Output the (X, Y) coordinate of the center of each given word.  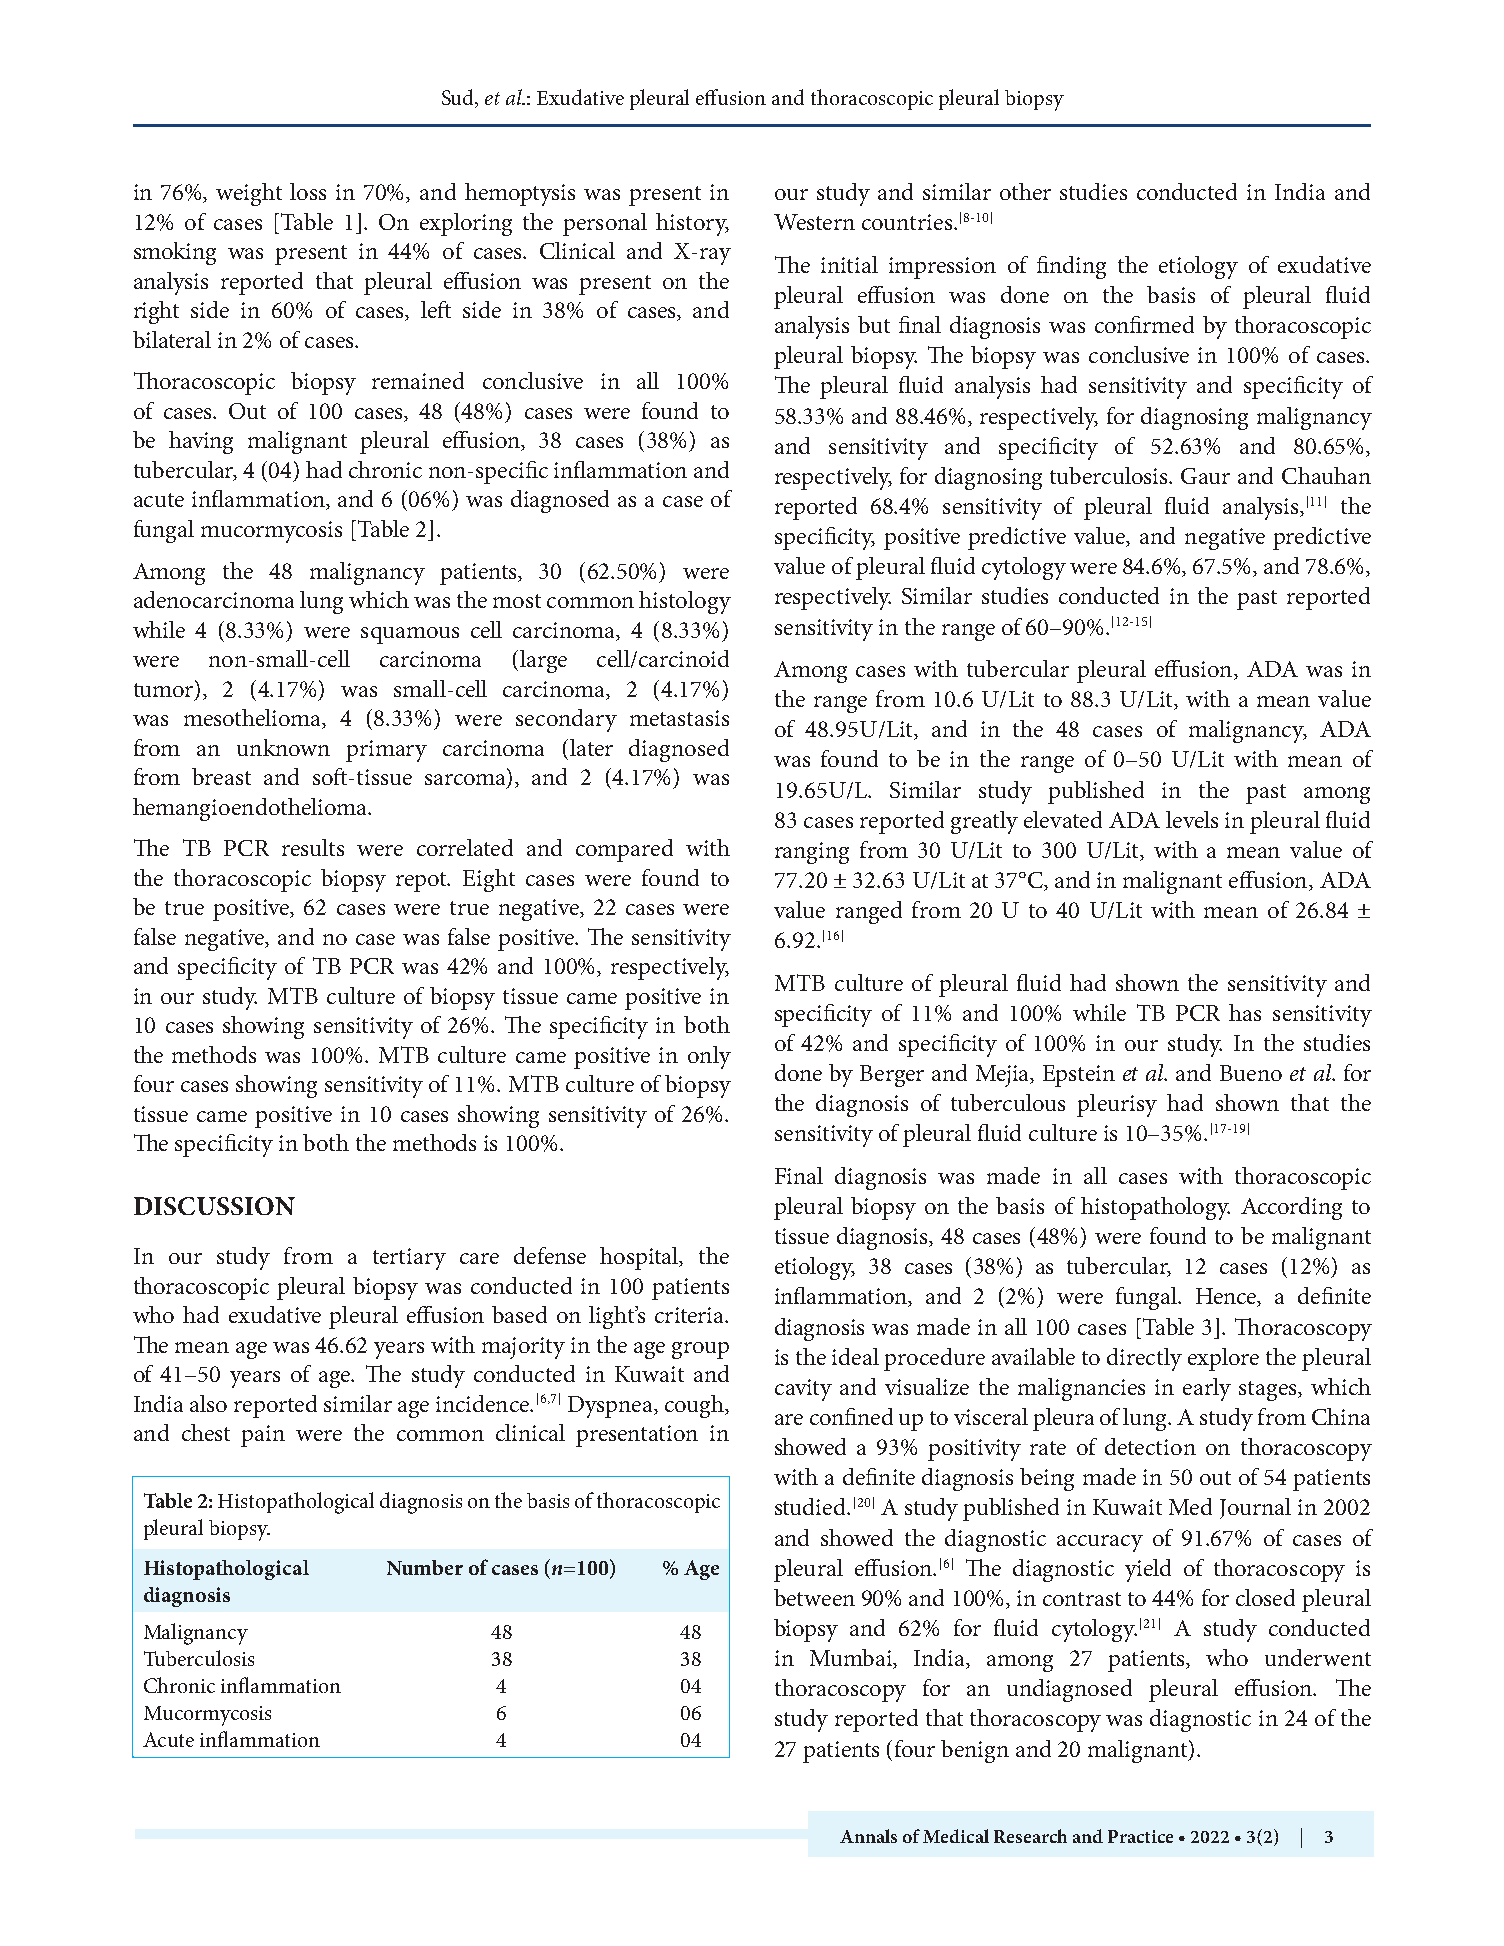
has (1245, 1012)
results (313, 847)
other (1025, 191)
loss (308, 191)
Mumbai (852, 1659)
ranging (812, 853)
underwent (1318, 1657)
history (692, 224)
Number (425, 1567)
